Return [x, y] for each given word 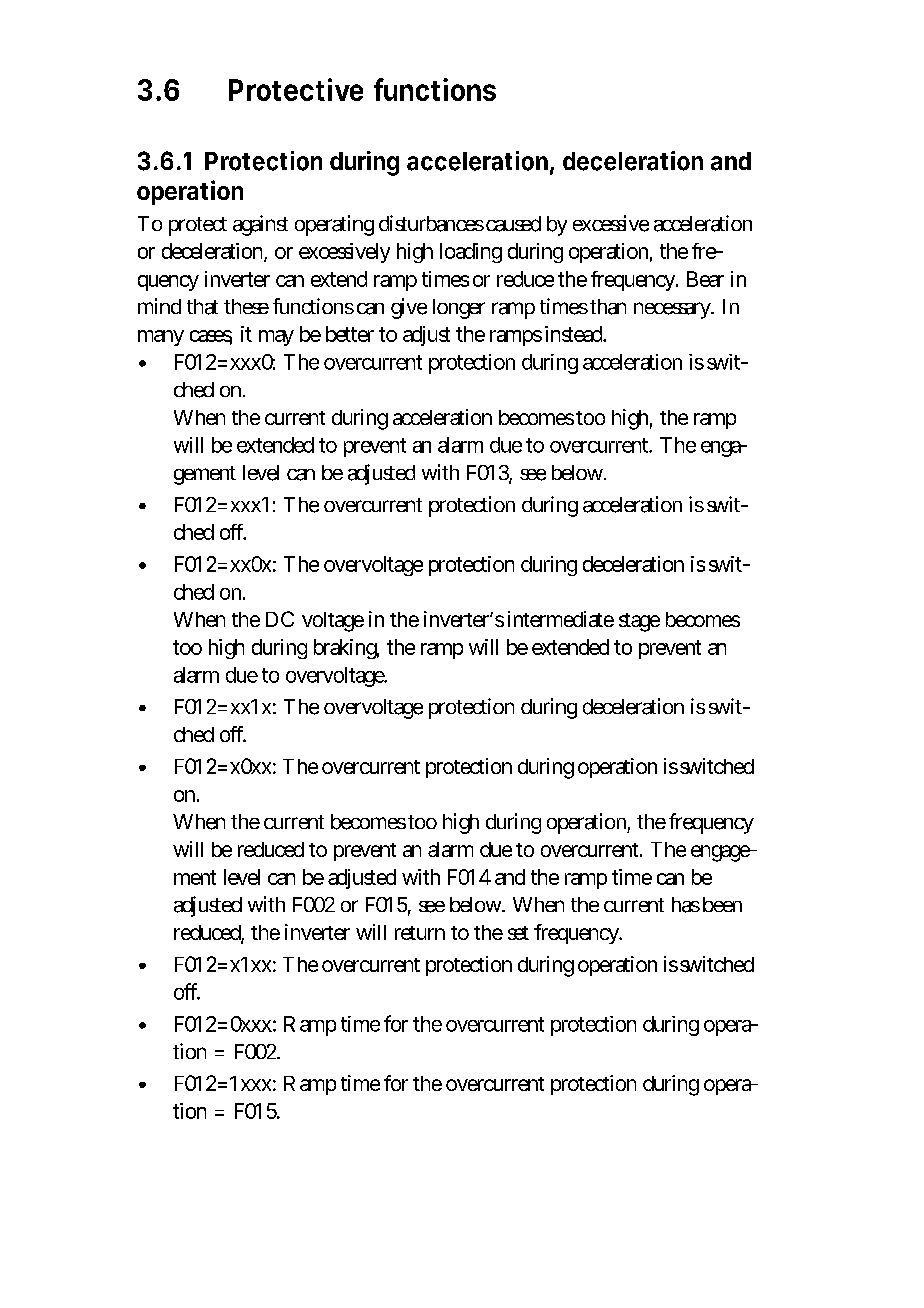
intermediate [561, 619]
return [420, 933]
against [260, 225]
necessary [673, 310]
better [350, 334]
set [518, 933]
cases [211, 337]
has [686, 905]
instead [575, 334]
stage [639, 622]
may [276, 338]
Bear [705, 279]
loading [471, 253]
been [722, 904]
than [608, 307]
